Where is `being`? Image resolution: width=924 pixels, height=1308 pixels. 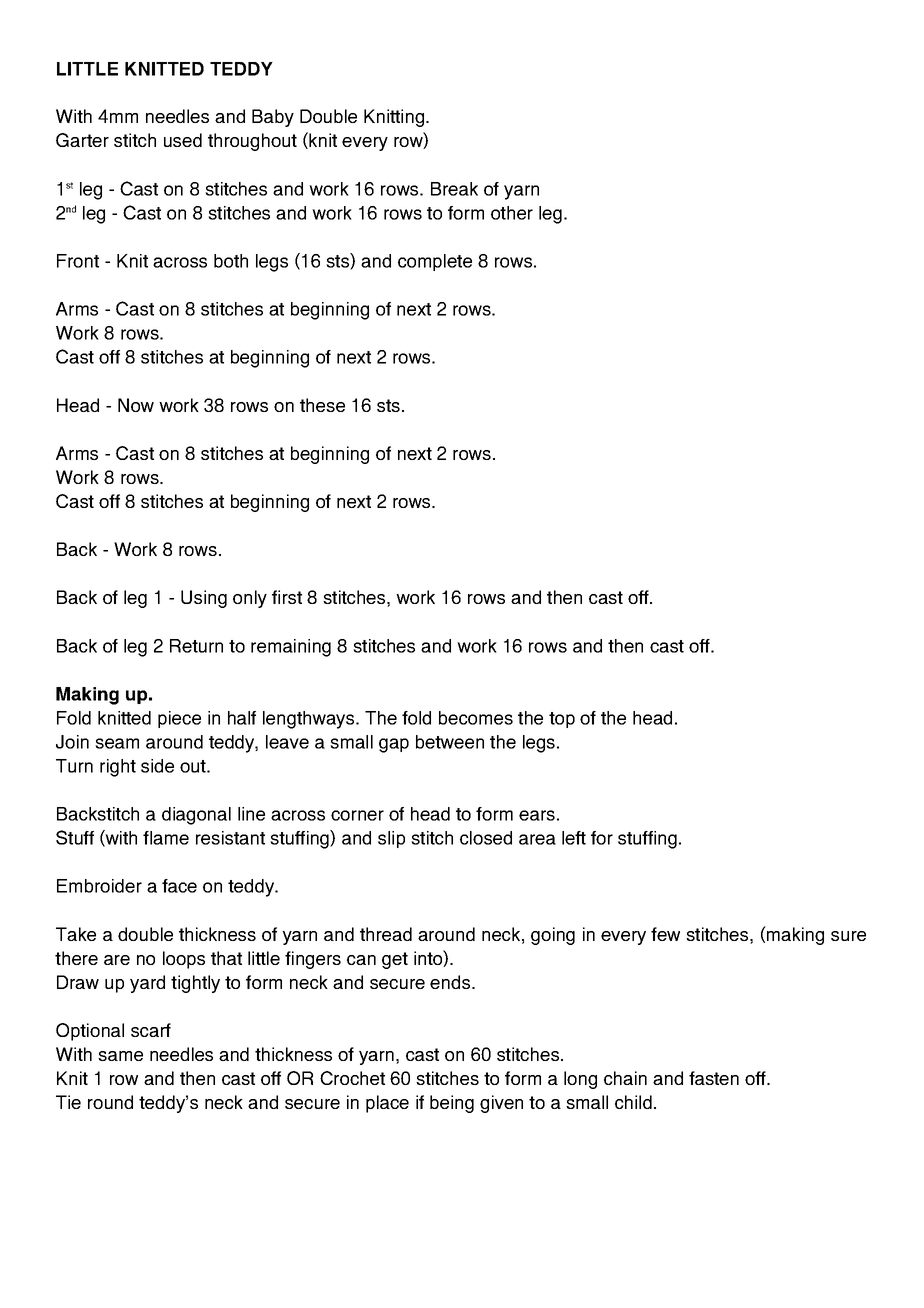
being is located at coordinates (452, 1104).
